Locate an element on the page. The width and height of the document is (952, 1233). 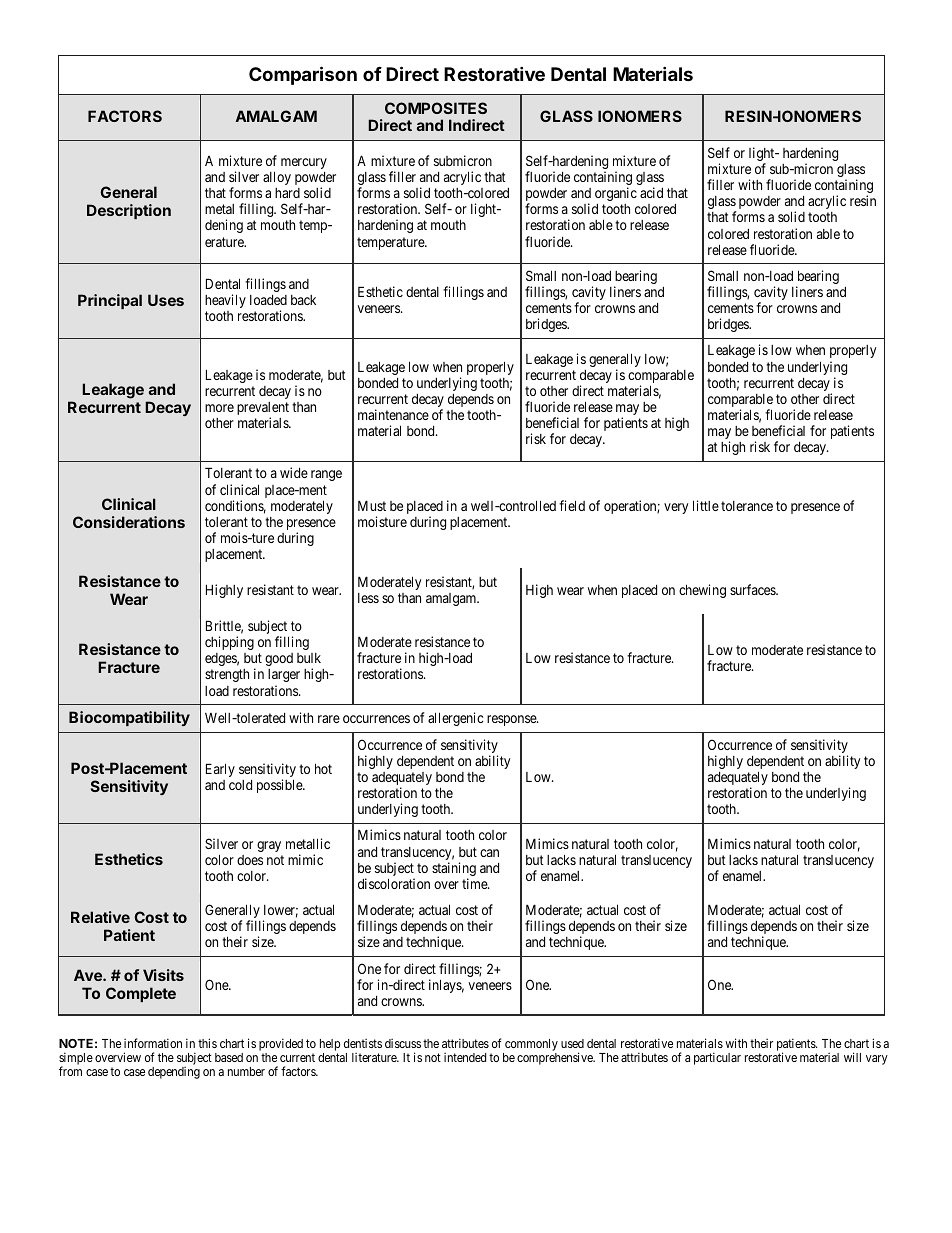
acid is located at coordinates (651, 192).
